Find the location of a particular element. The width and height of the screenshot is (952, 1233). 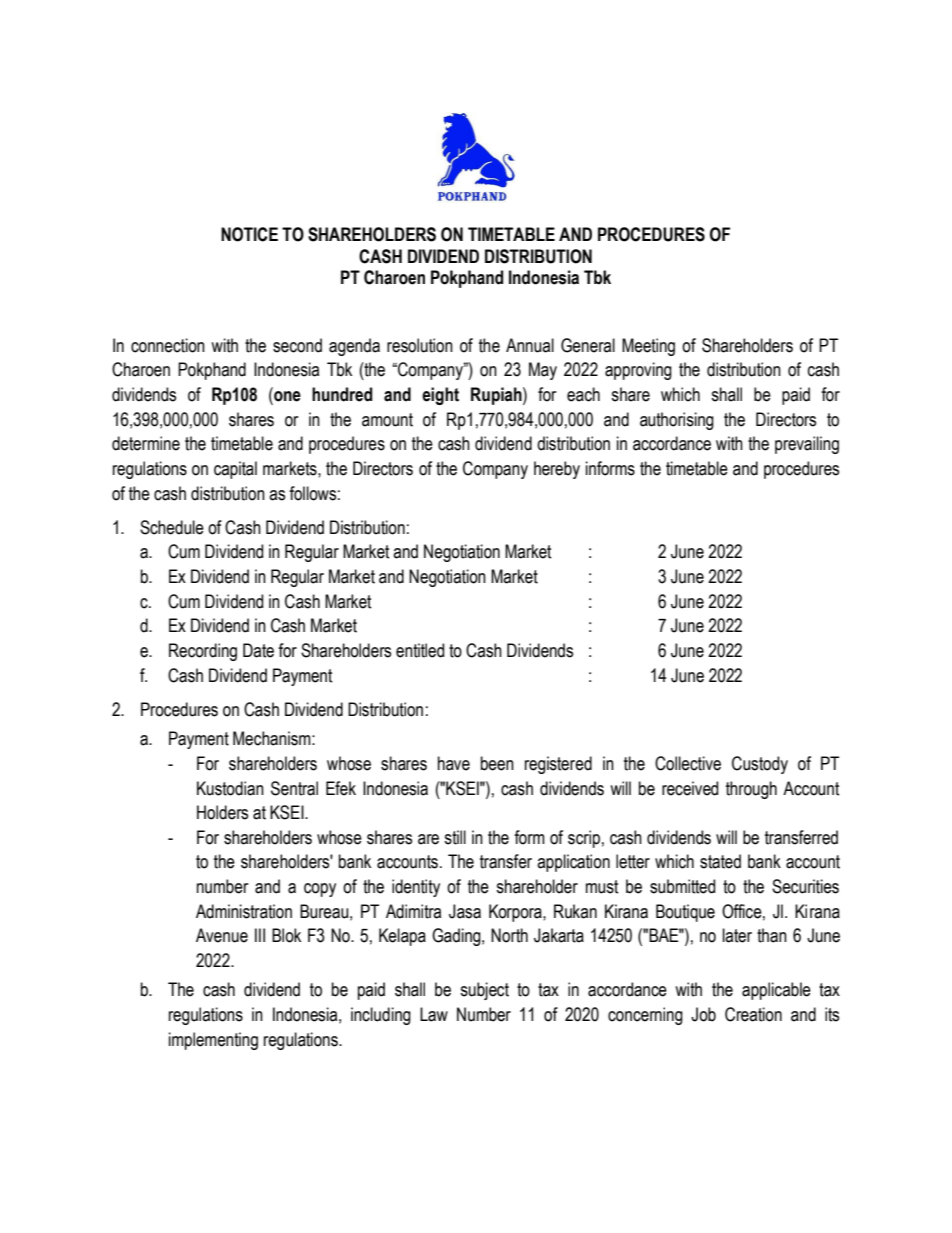

Meeting is located at coordinates (648, 347).
